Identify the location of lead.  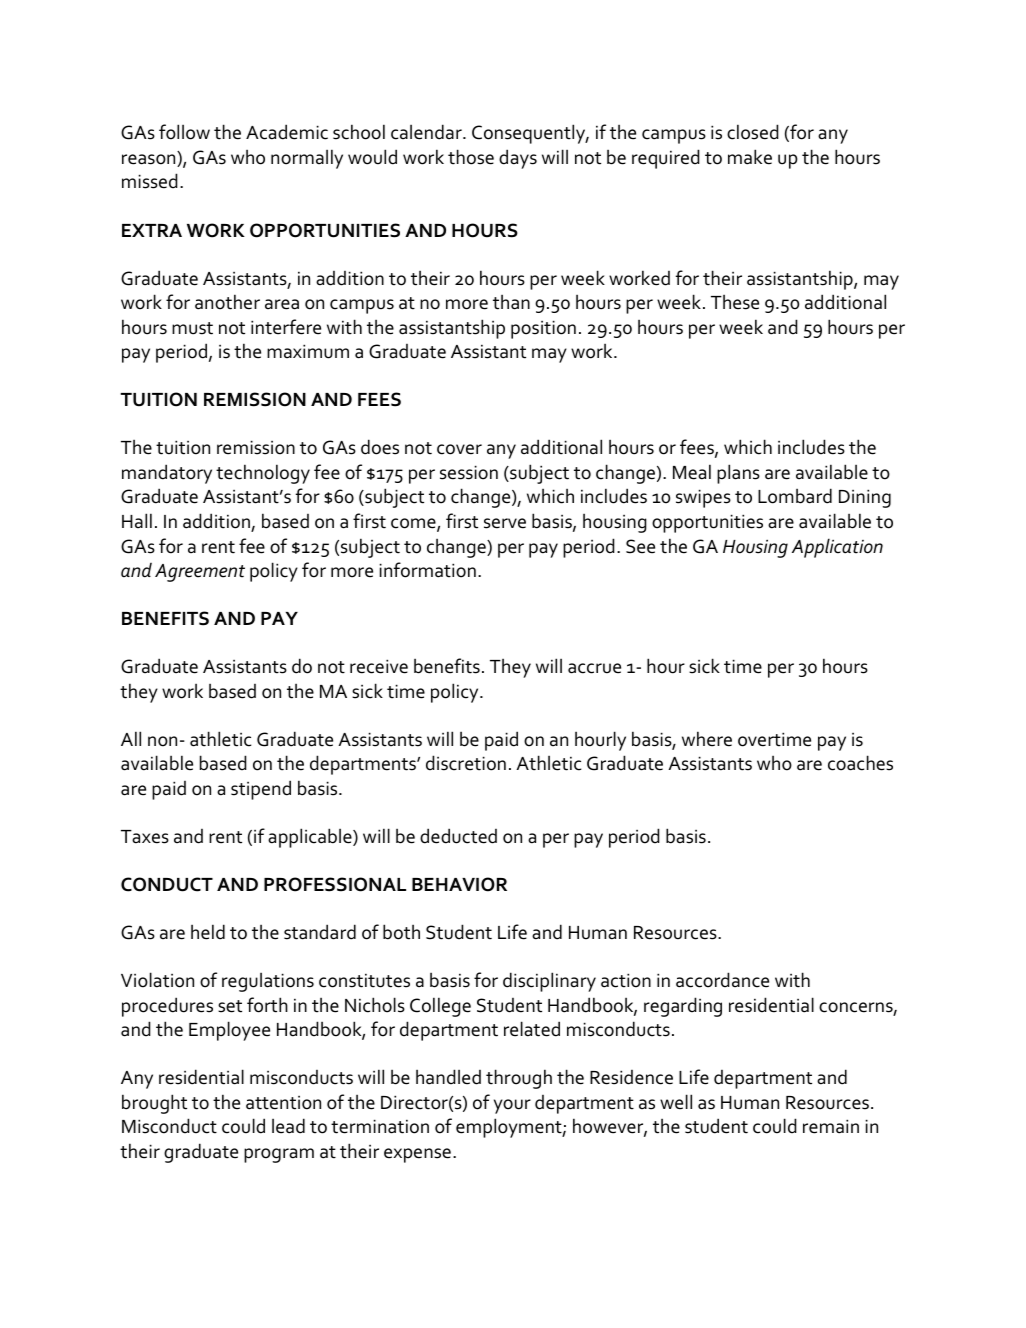
(288, 1126).
